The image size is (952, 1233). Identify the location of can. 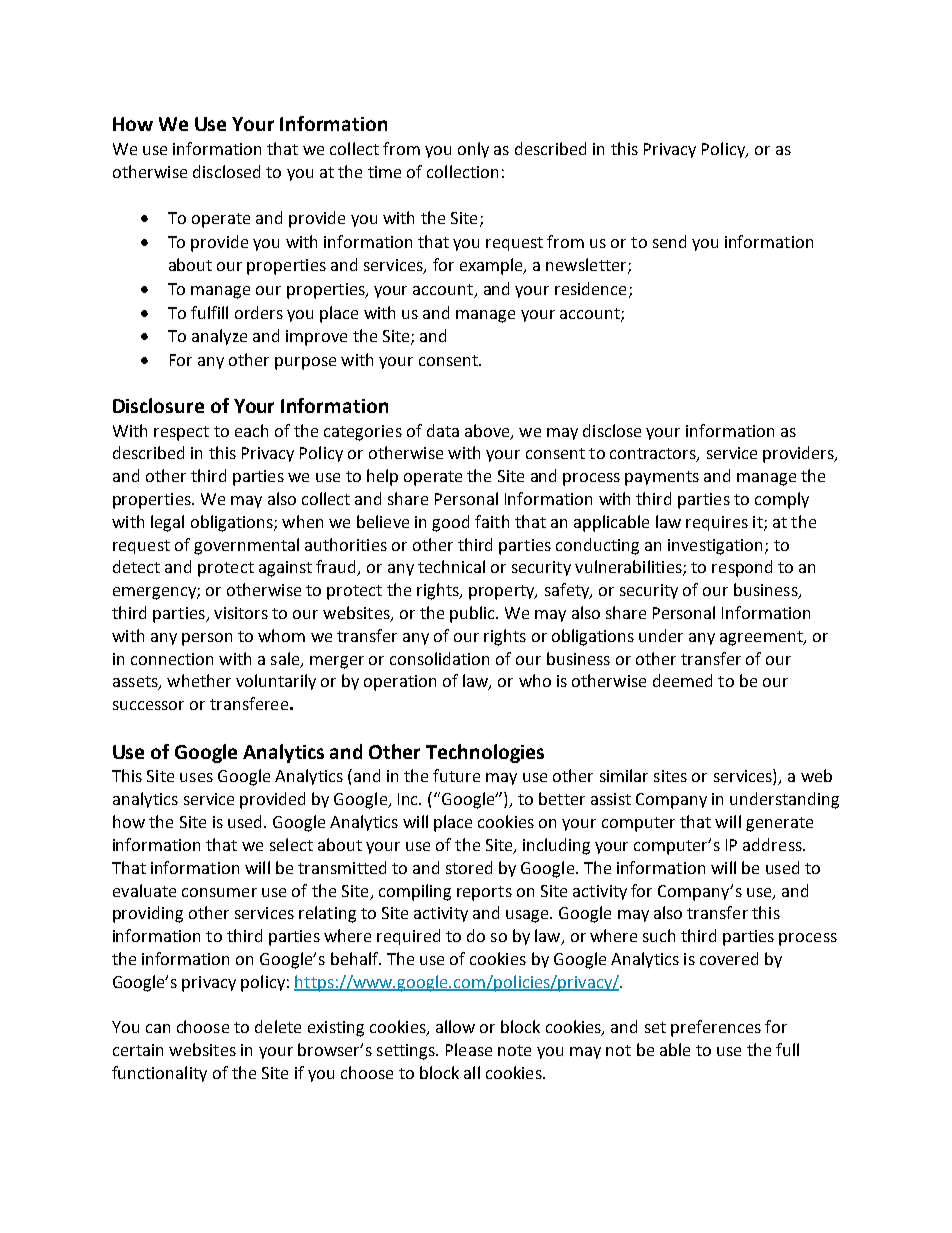
(158, 1028).
